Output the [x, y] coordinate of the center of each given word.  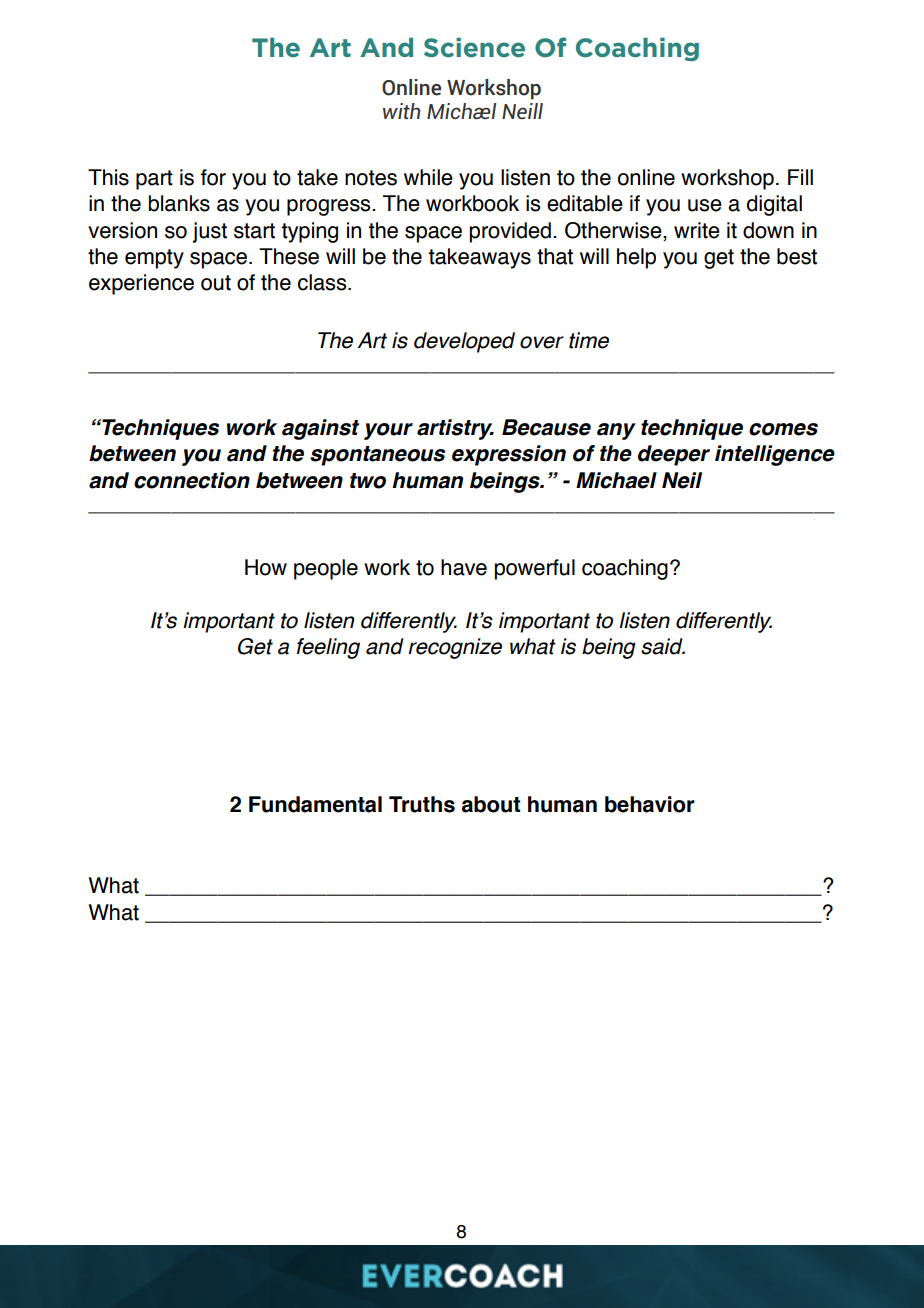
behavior [650, 804]
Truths [422, 804]
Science [474, 48]
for [213, 177]
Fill [800, 177]
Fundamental [315, 804]
